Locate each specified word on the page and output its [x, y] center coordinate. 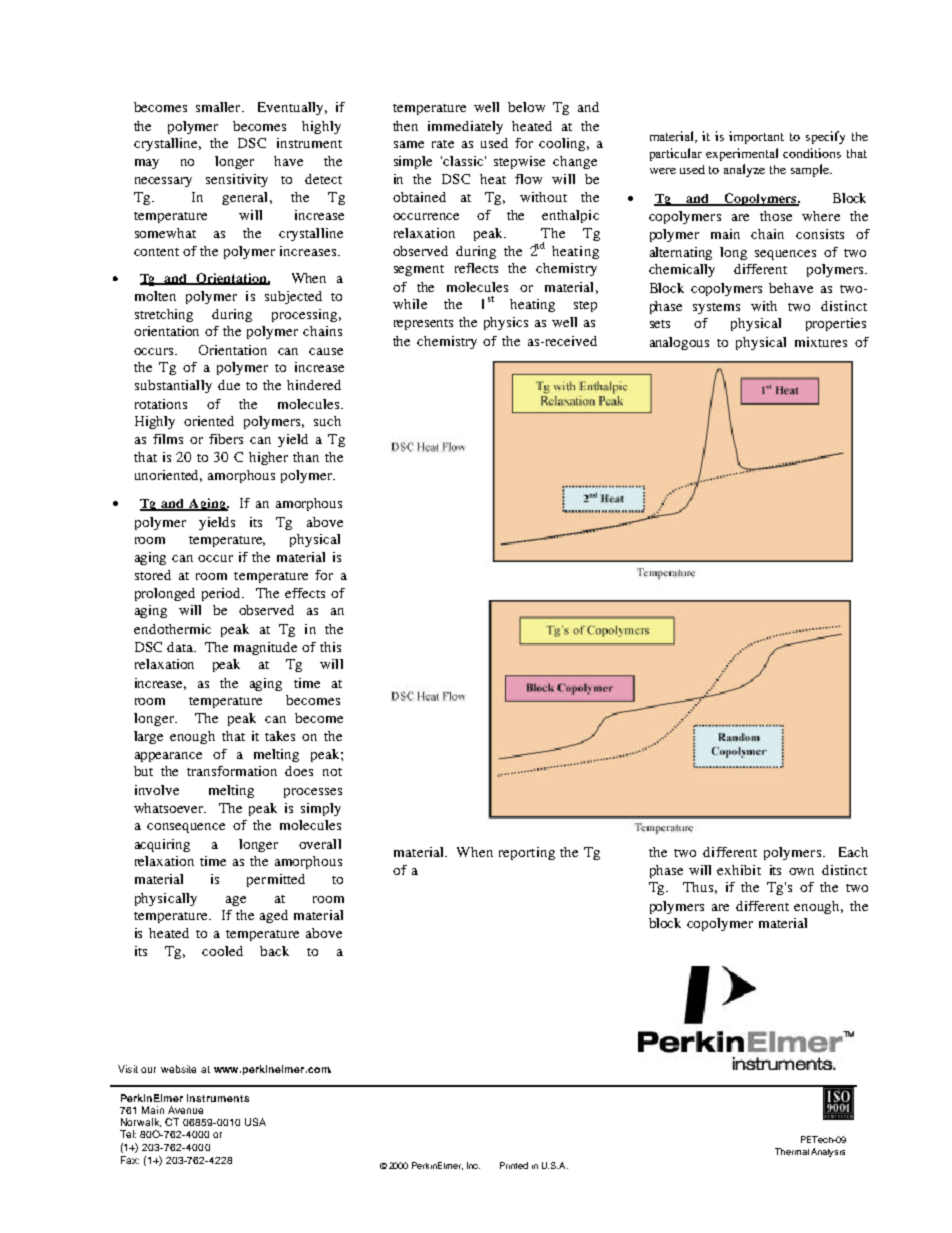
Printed [514, 1165]
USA [255, 1122]
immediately [465, 127]
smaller [219, 107]
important [756, 137]
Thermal [792, 1151]
